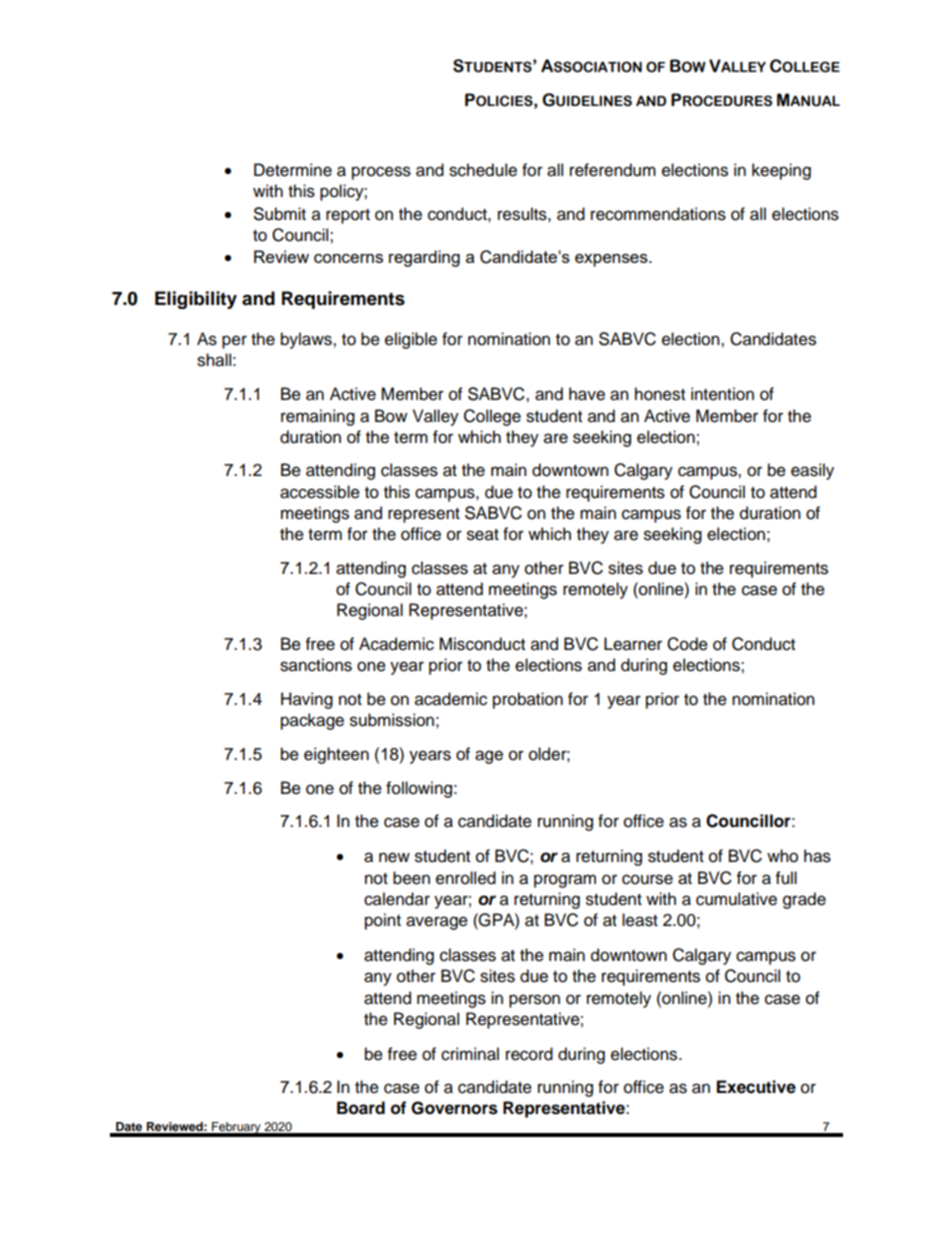  Describe the element at coordinates (361, 1108) in the screenshot. I see `Board` at that location.
